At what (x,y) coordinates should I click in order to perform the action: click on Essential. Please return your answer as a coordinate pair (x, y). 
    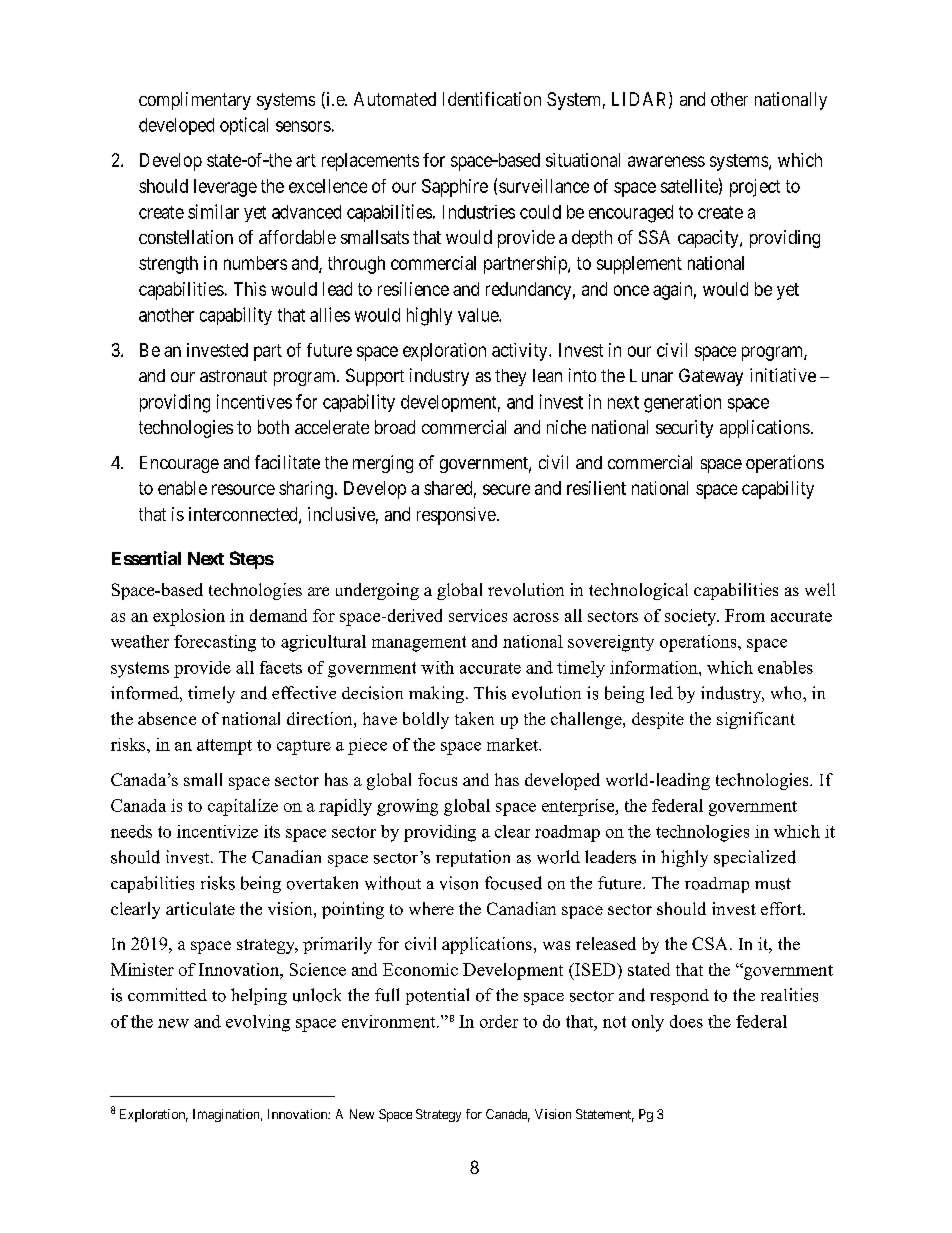
    Looking at the image, I should click on (146, 558).
